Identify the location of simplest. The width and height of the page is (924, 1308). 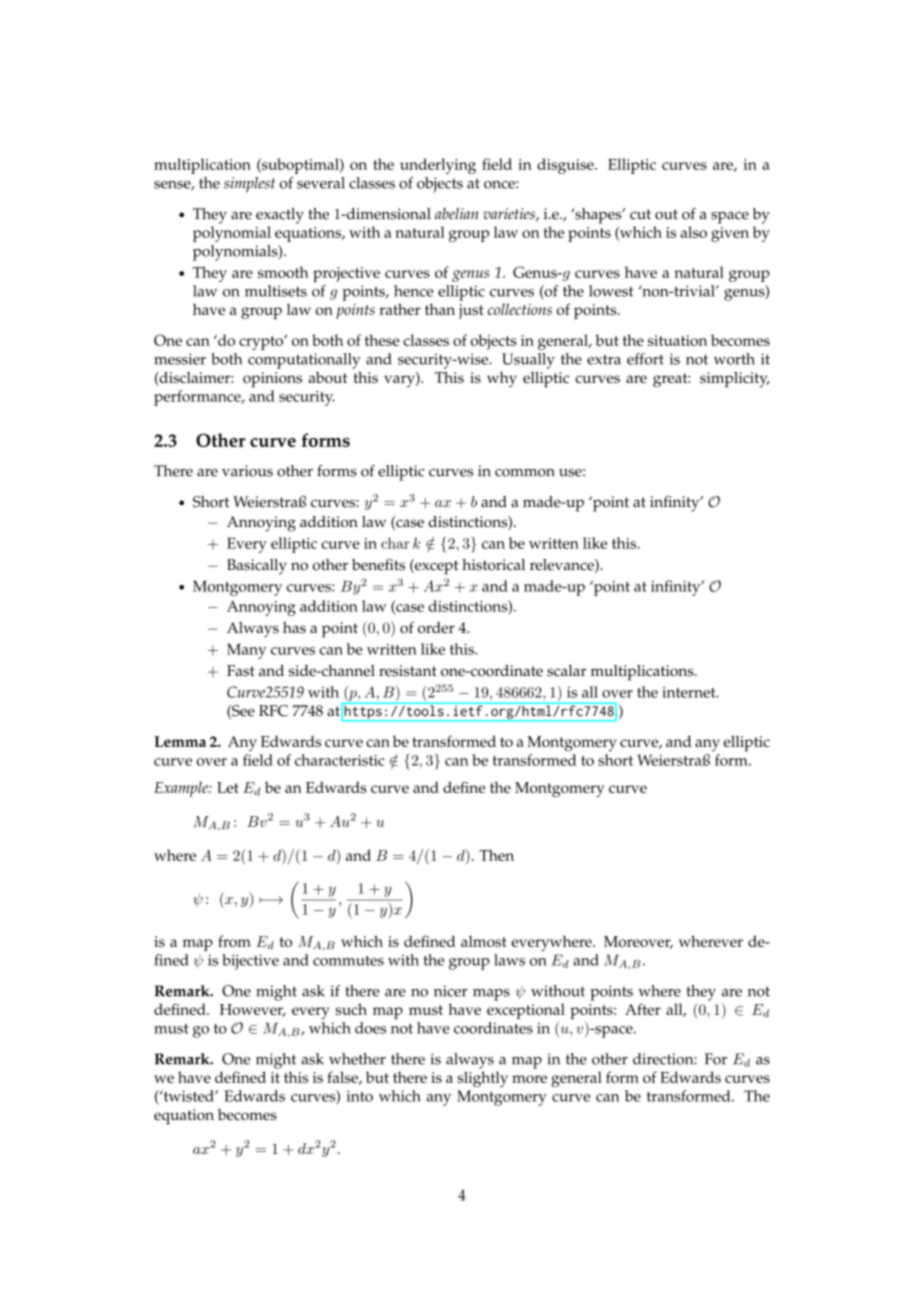
(249, 185).
